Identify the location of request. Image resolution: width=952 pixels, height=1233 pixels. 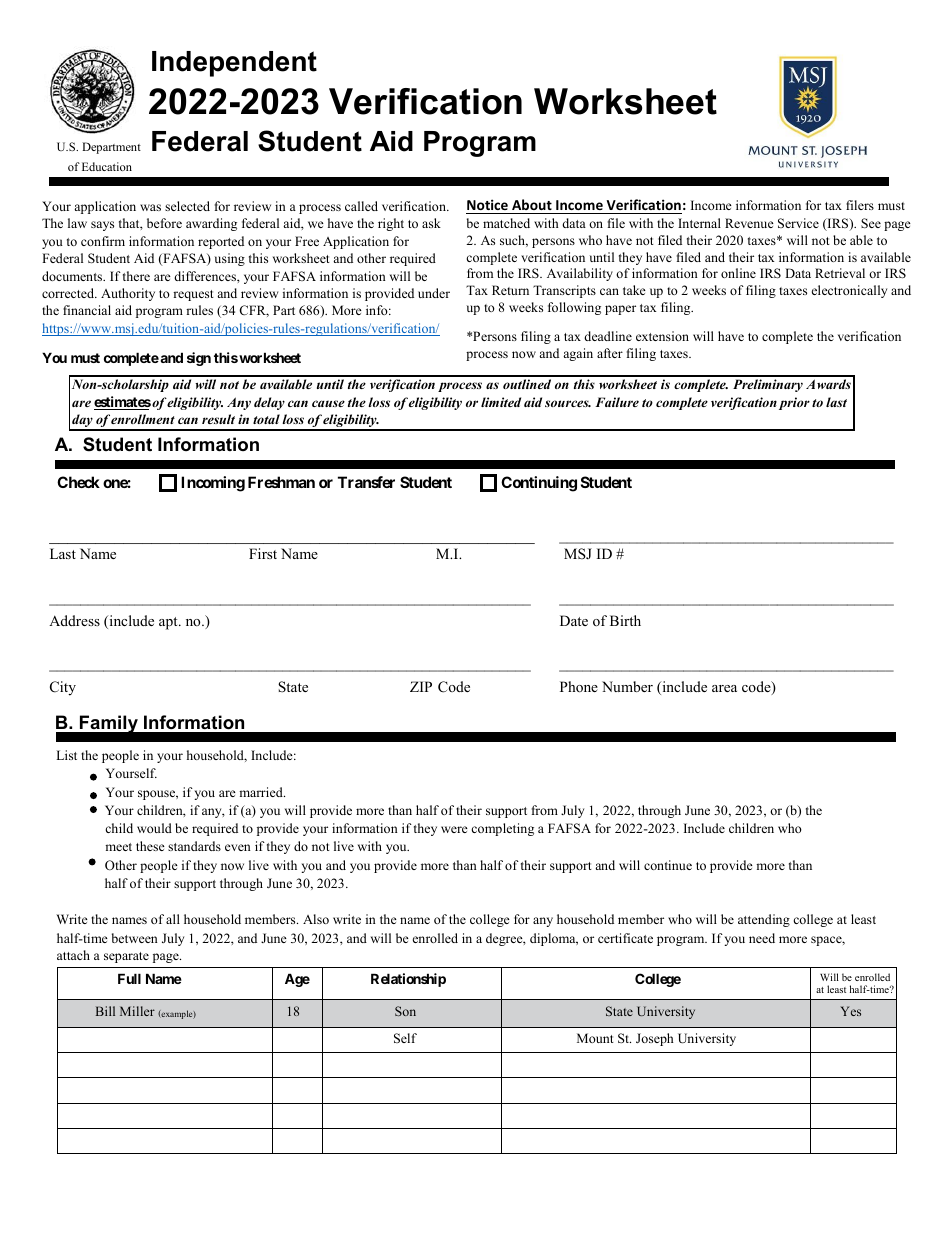
(193, 295).
